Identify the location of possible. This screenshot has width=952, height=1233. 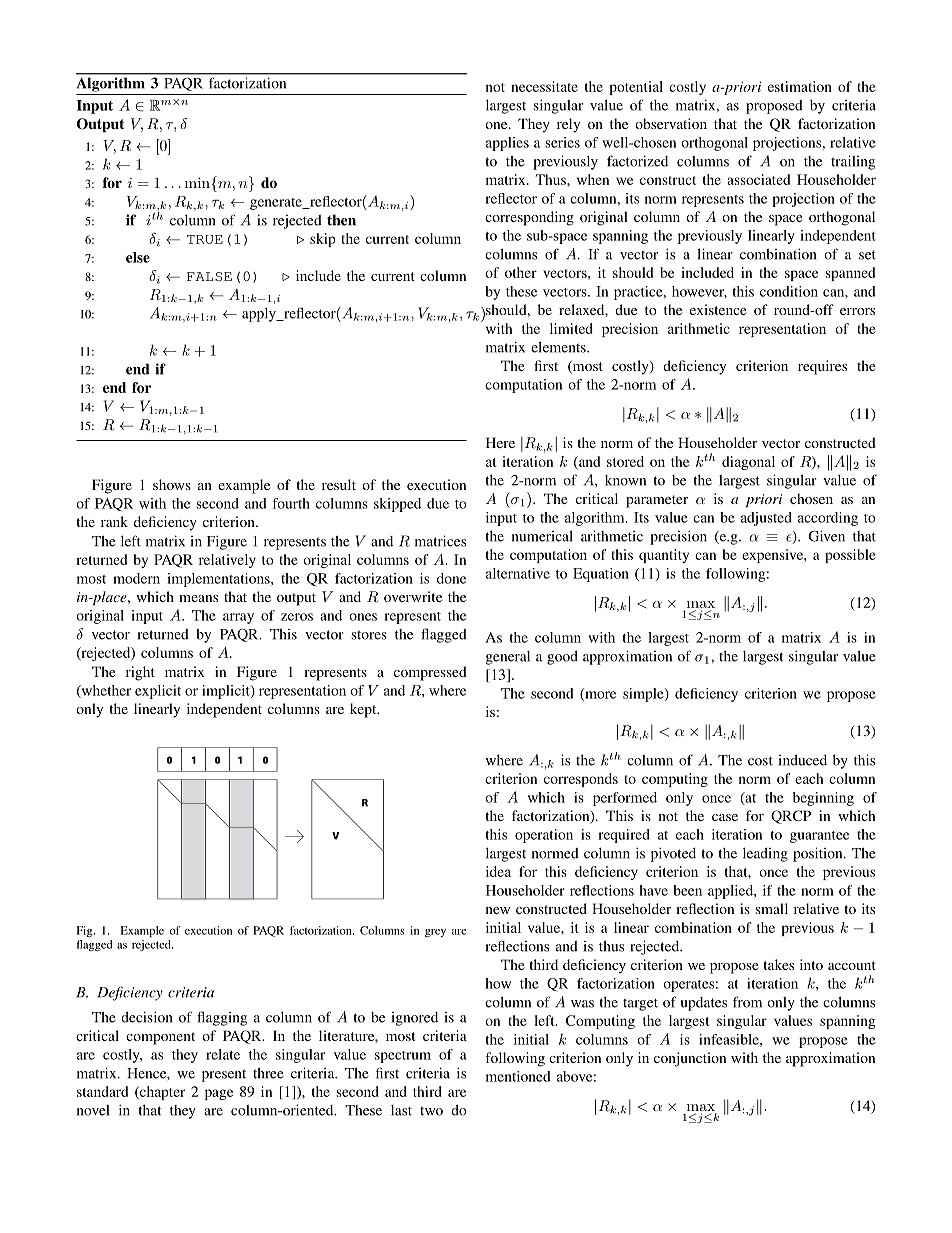
(850, 556).
